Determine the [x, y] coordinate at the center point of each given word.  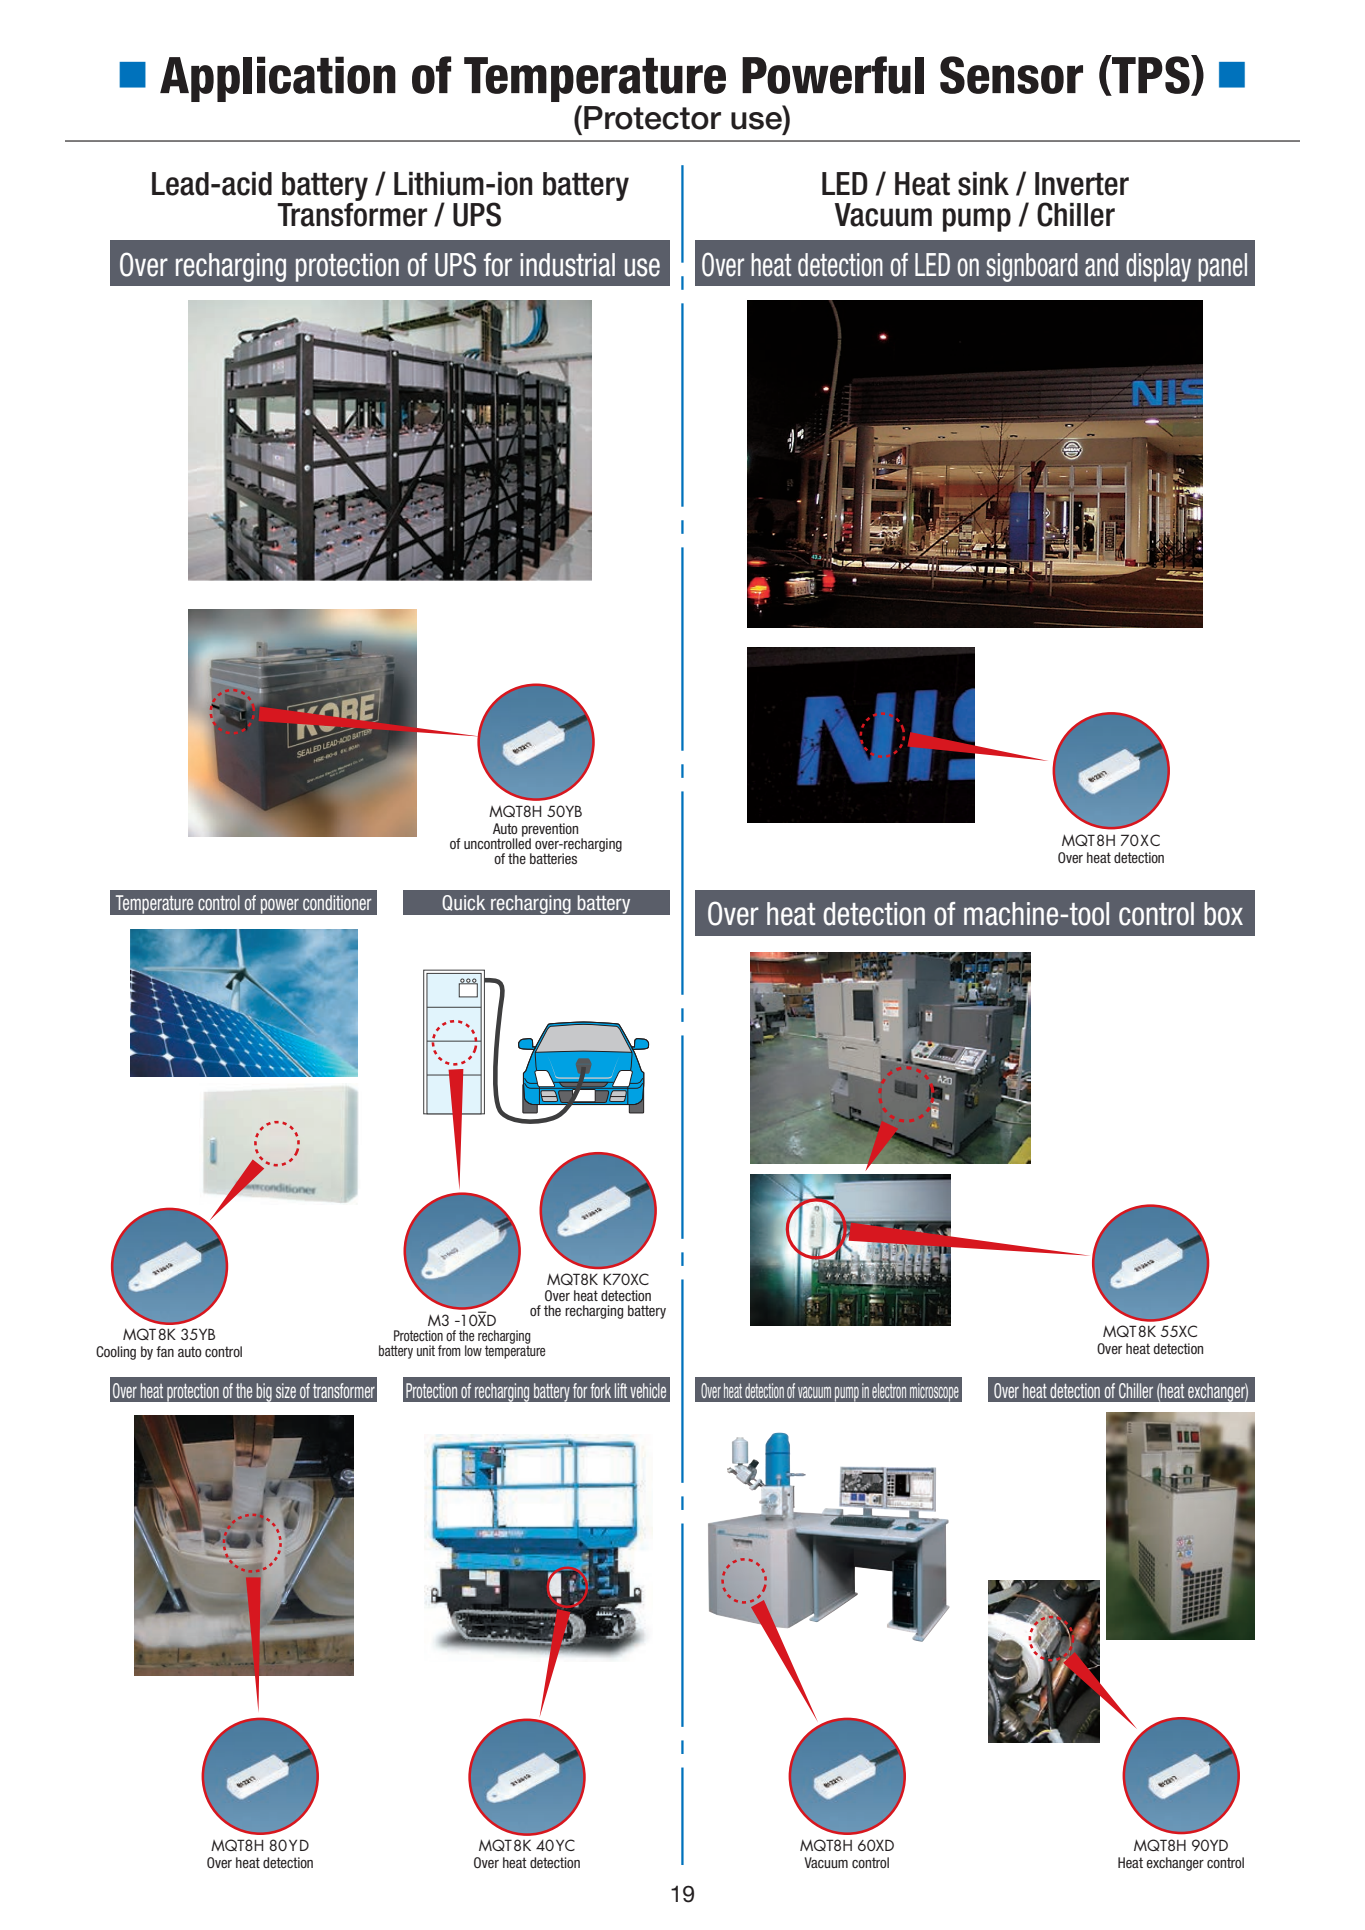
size [286, 1390]
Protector [652, 118]
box [1223, 914]
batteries [553, 858]
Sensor [1011, 75]
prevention [550, 831]
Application [278, 79]
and [1101, 265]
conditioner [337, 902]
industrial [567, 265]
